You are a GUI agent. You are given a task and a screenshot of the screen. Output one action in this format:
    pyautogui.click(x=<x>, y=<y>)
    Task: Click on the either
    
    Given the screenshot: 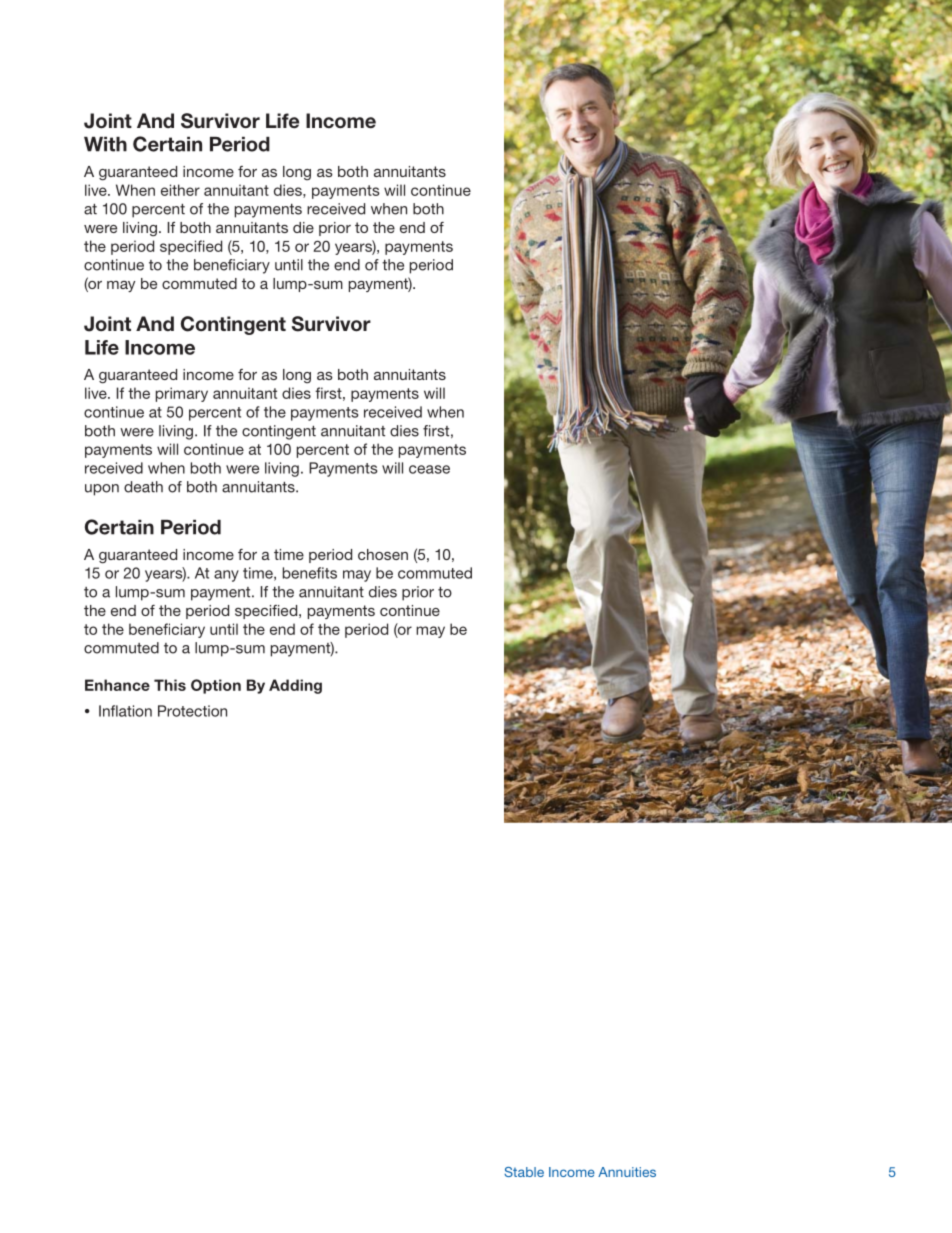 What is the action you would take?
    pyautogui.click(x=180, y=190)
